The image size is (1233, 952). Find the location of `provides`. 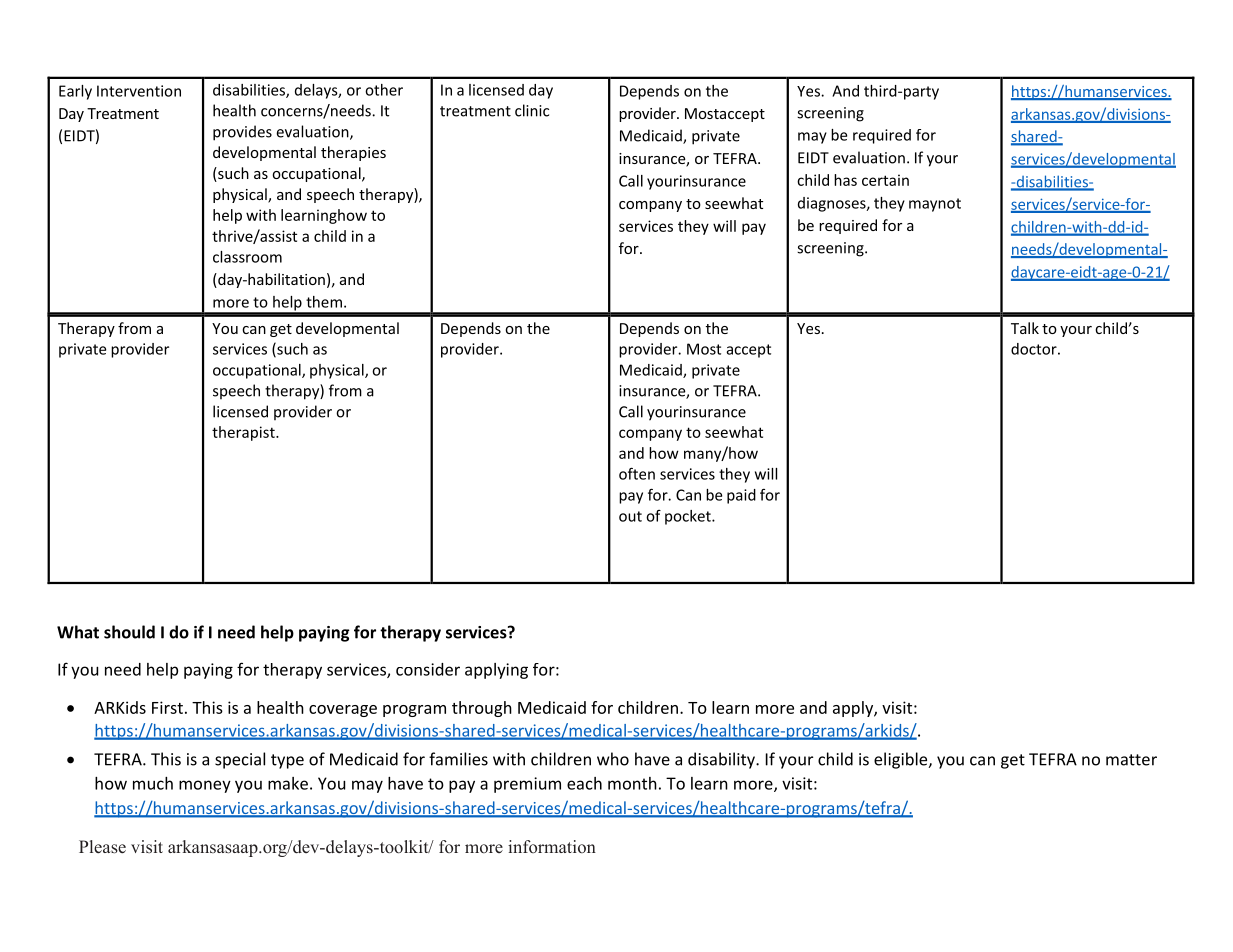

provides is located at coordinates (242, 133).
